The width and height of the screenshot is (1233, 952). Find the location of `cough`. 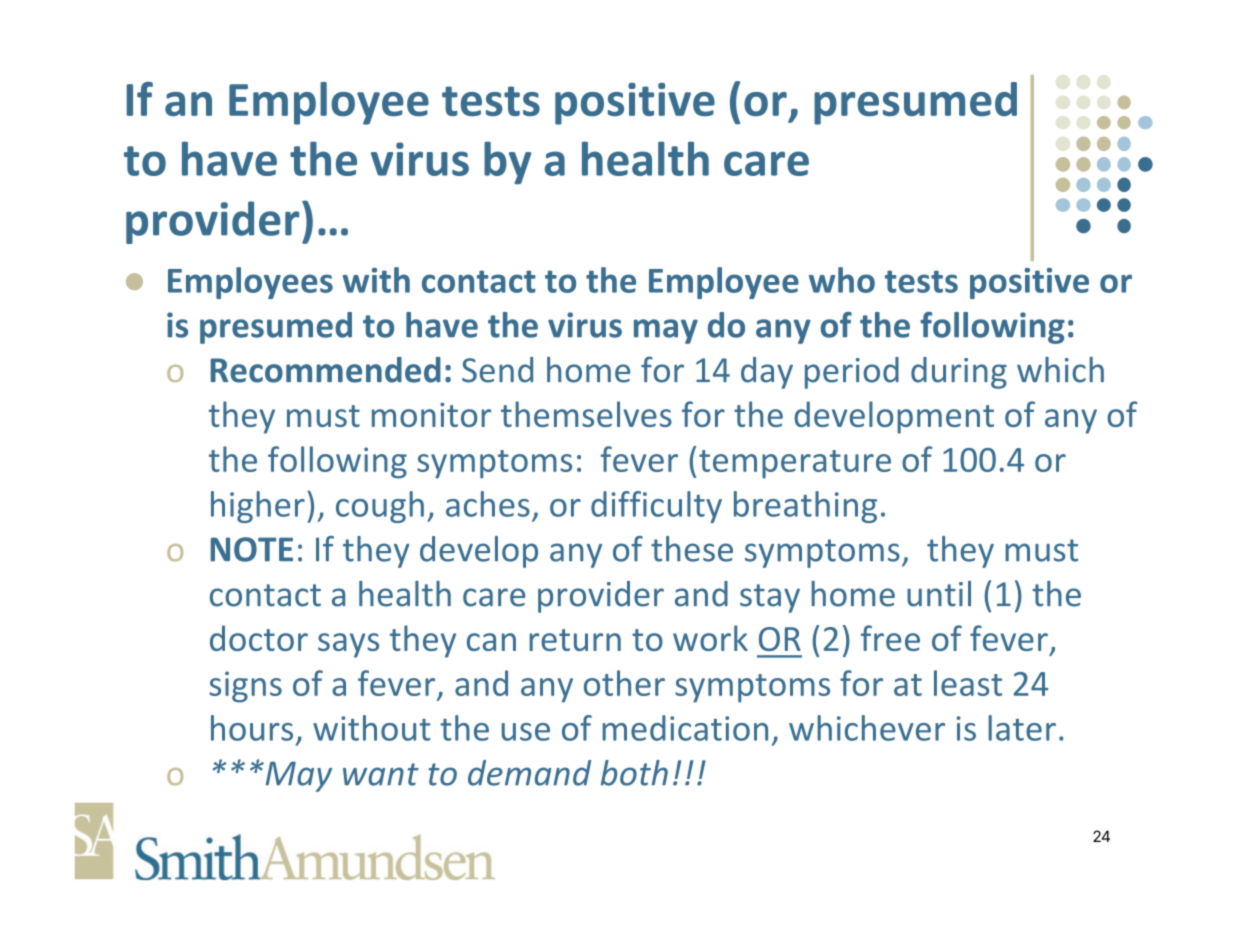

cough is located at coordinates (380, 507).
